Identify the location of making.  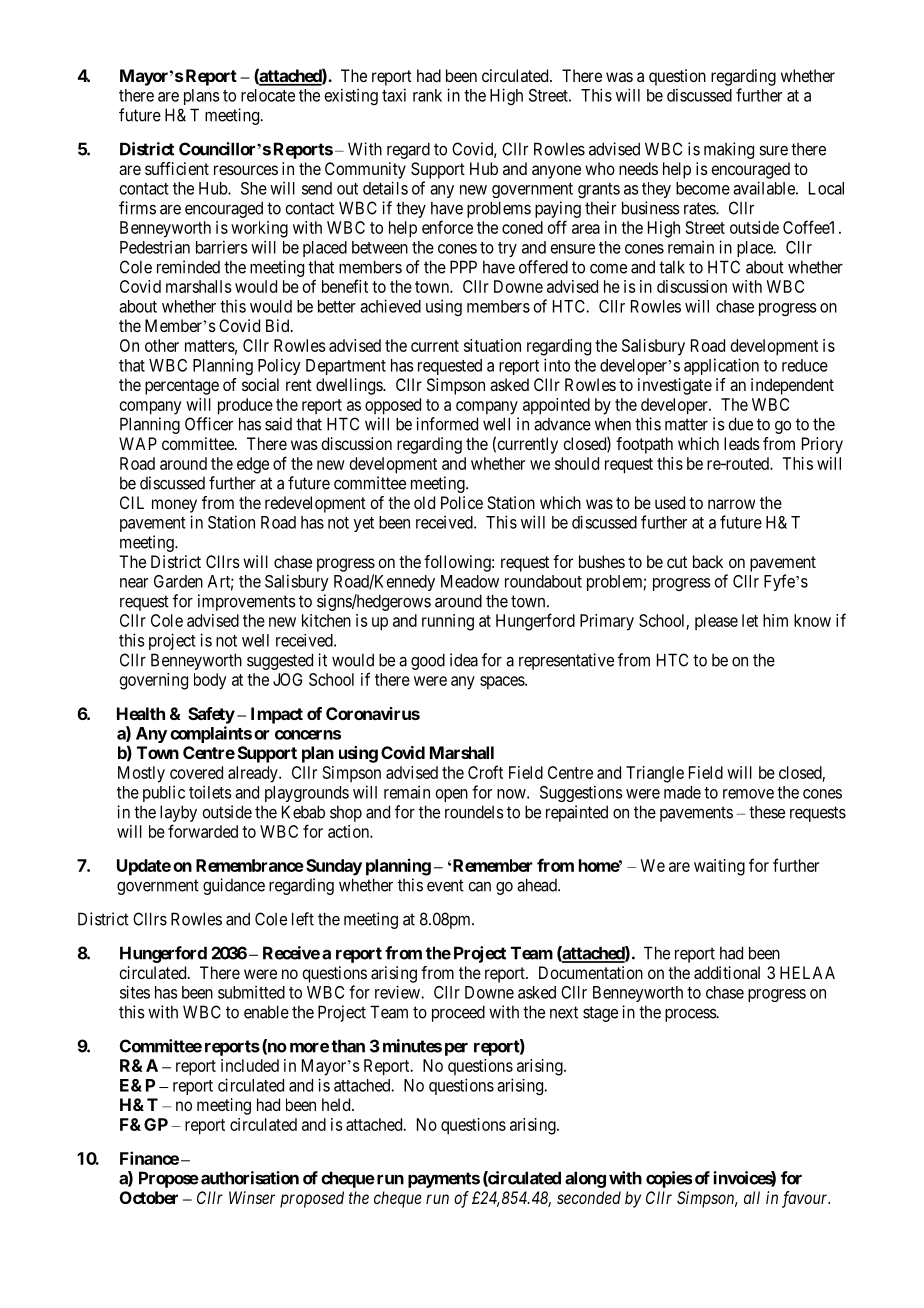
(729, 150).
